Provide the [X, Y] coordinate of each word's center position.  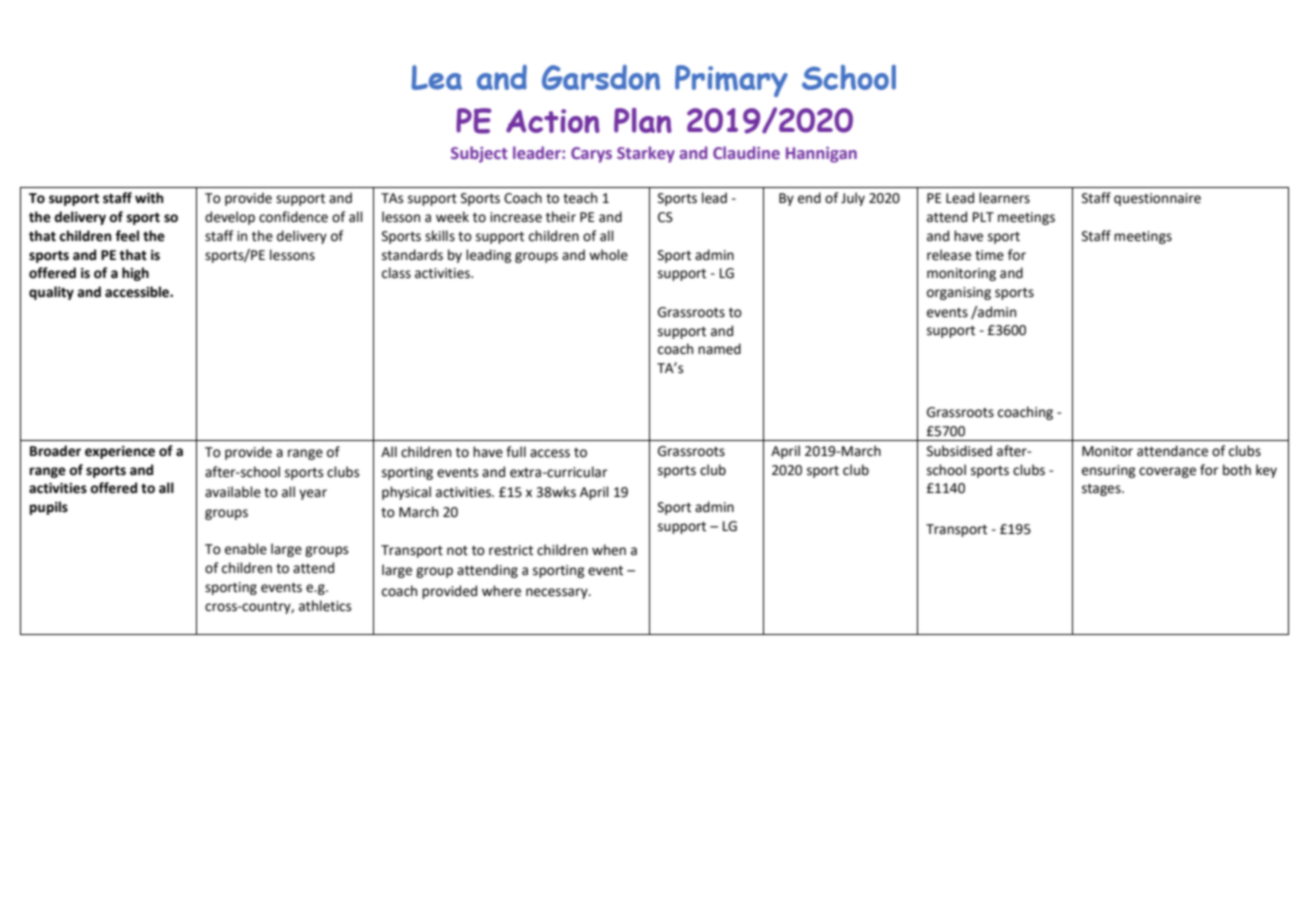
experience [120, 452]
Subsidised [959, 451]
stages [1102, 490]
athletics [325, 606]
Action [553, 121]
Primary [731, 81]
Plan [643, 120]
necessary [558, 593]
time [989, 255]
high [135, 274]
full [516, 452]
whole [608, 255]
